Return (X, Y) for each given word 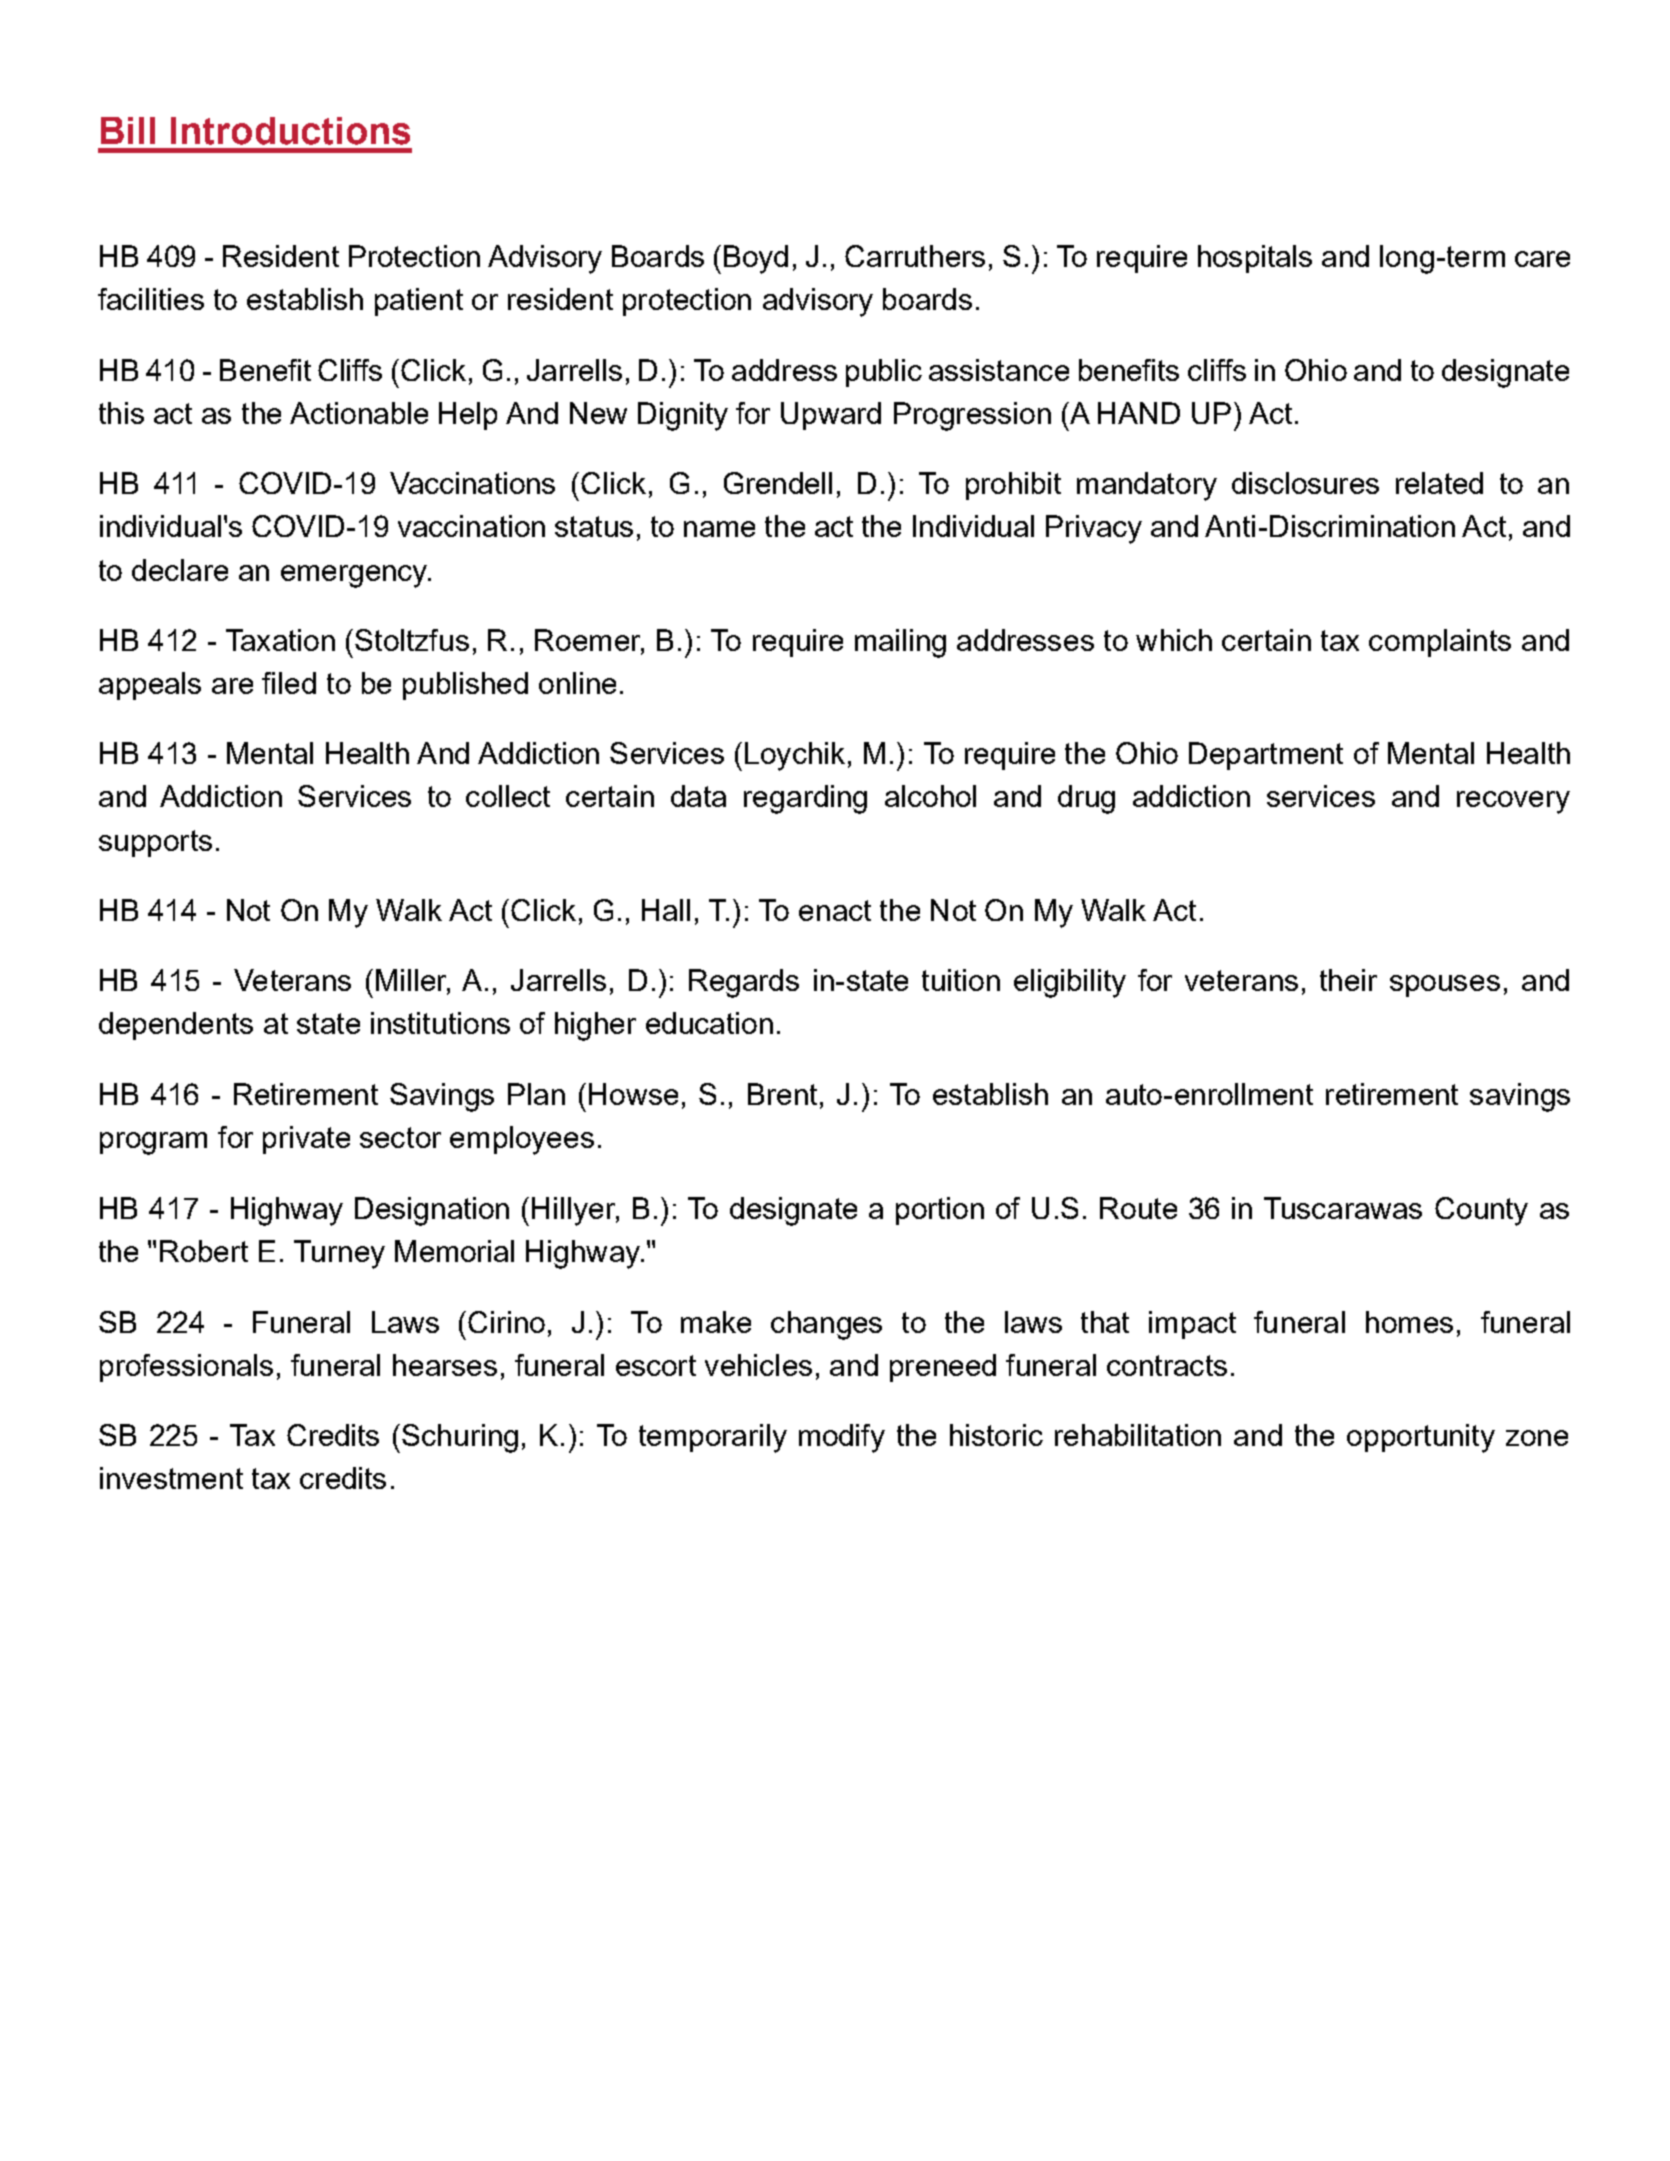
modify (842, 1438)
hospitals (1255, 259)
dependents (176, 1026)
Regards (744, 983)
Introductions (290, 131)
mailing (900, 643)
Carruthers (915, 256)
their (1348, 980)
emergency (355, 576)
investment (171, 1478)
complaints (1440, 643)
